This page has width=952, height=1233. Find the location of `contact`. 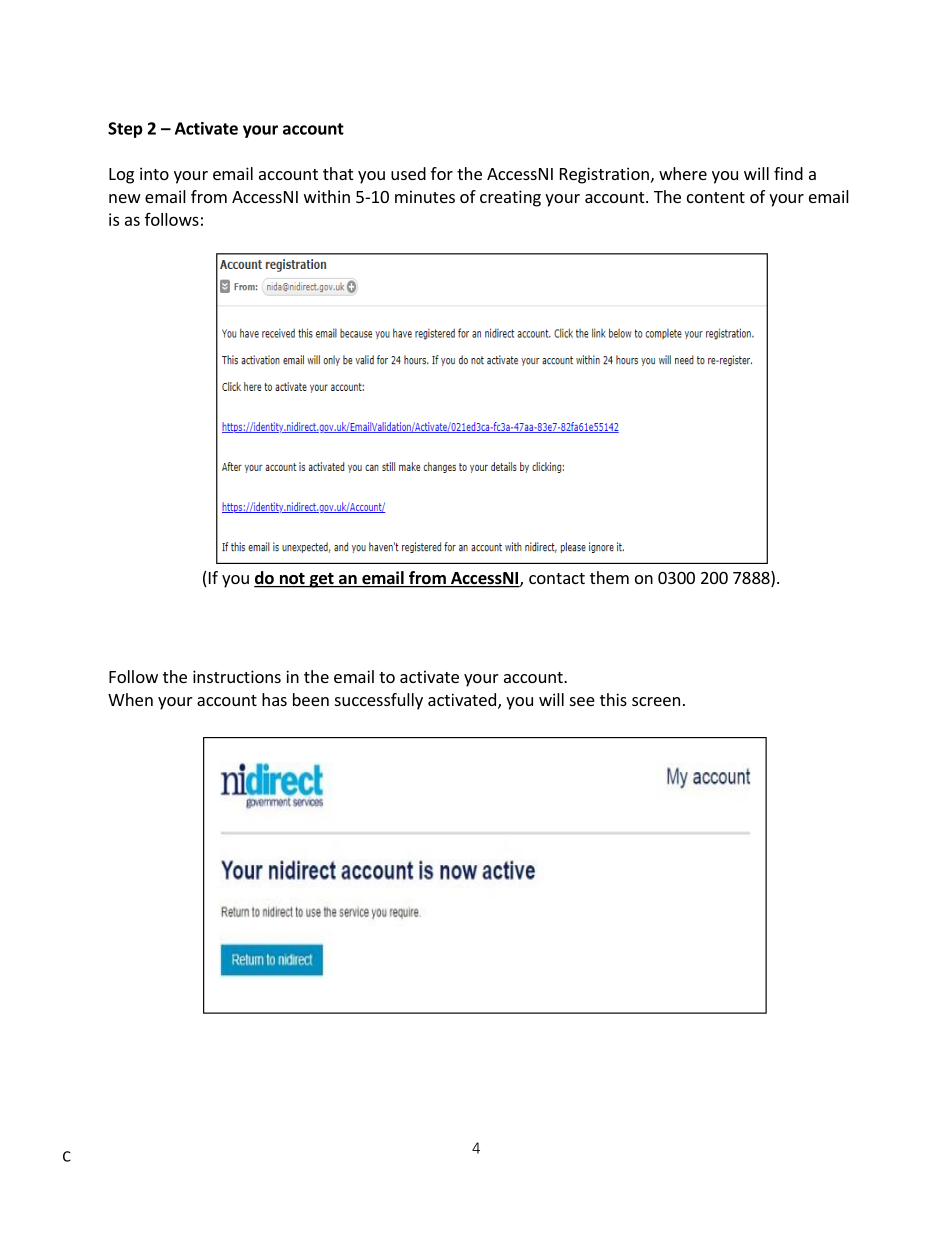

contact is located at coordinates (557, 578).
